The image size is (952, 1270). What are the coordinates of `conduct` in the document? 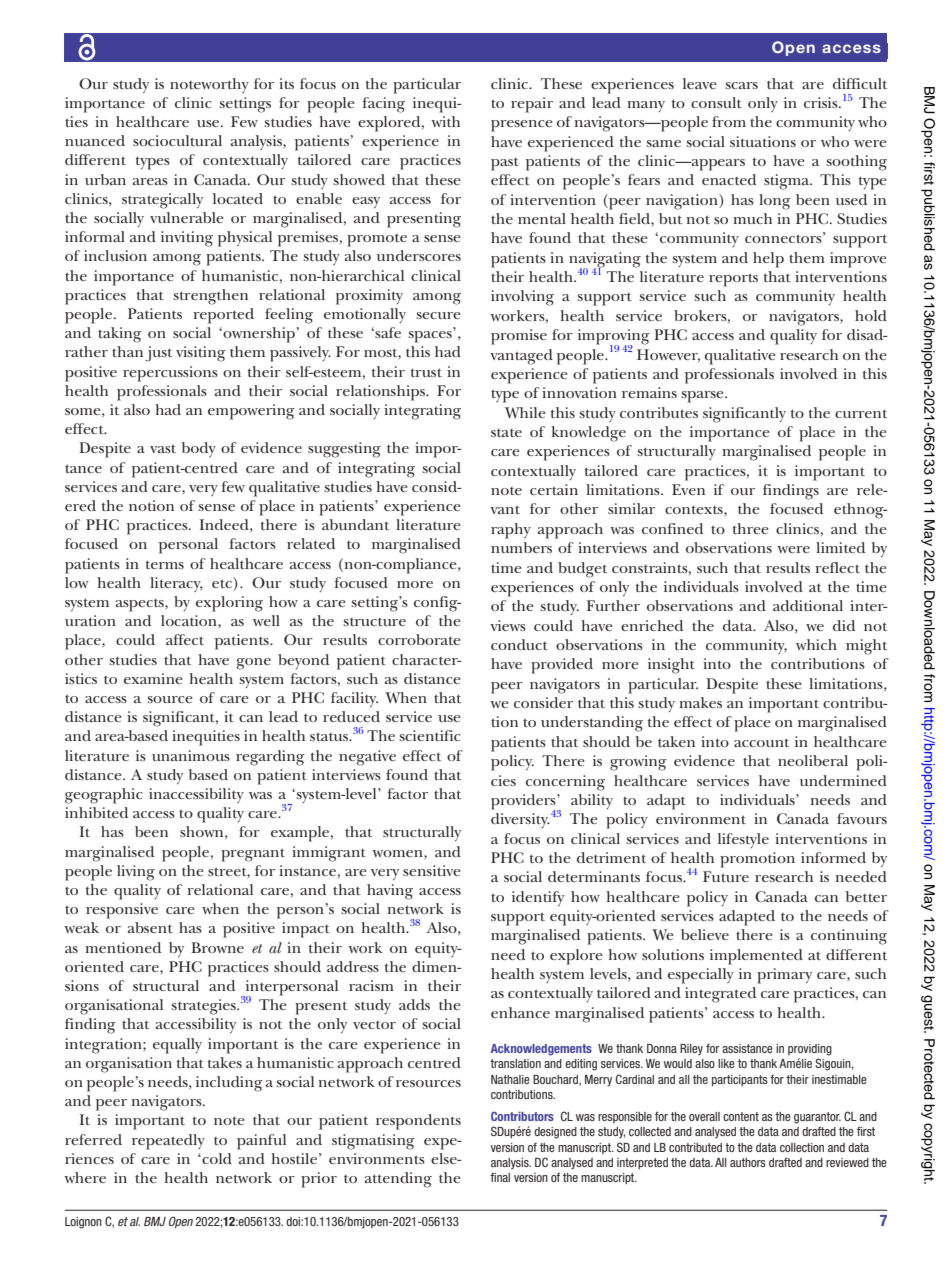 It's located at (519, 644).
